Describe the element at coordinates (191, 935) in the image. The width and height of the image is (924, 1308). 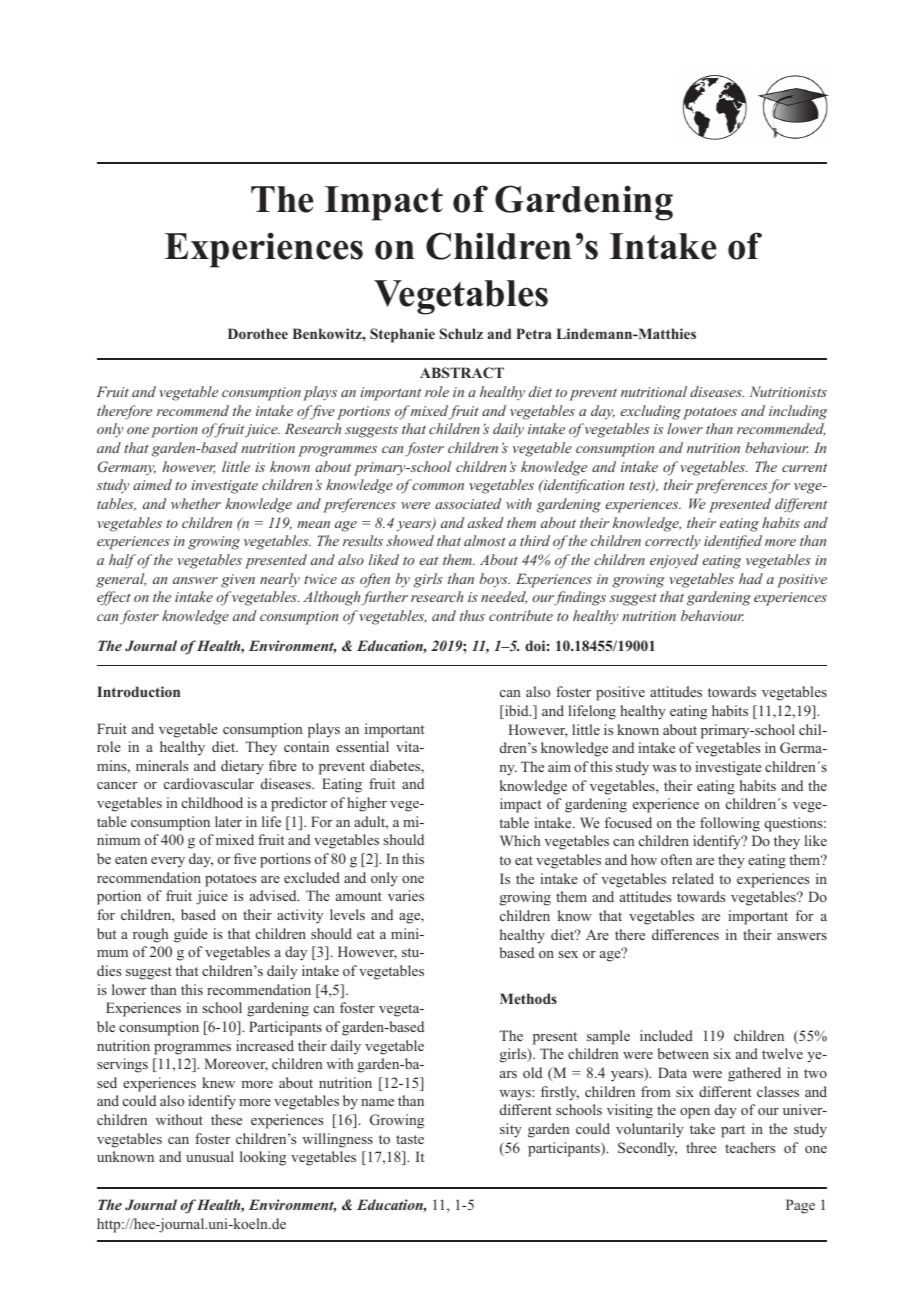
I see `guide` at that location.
